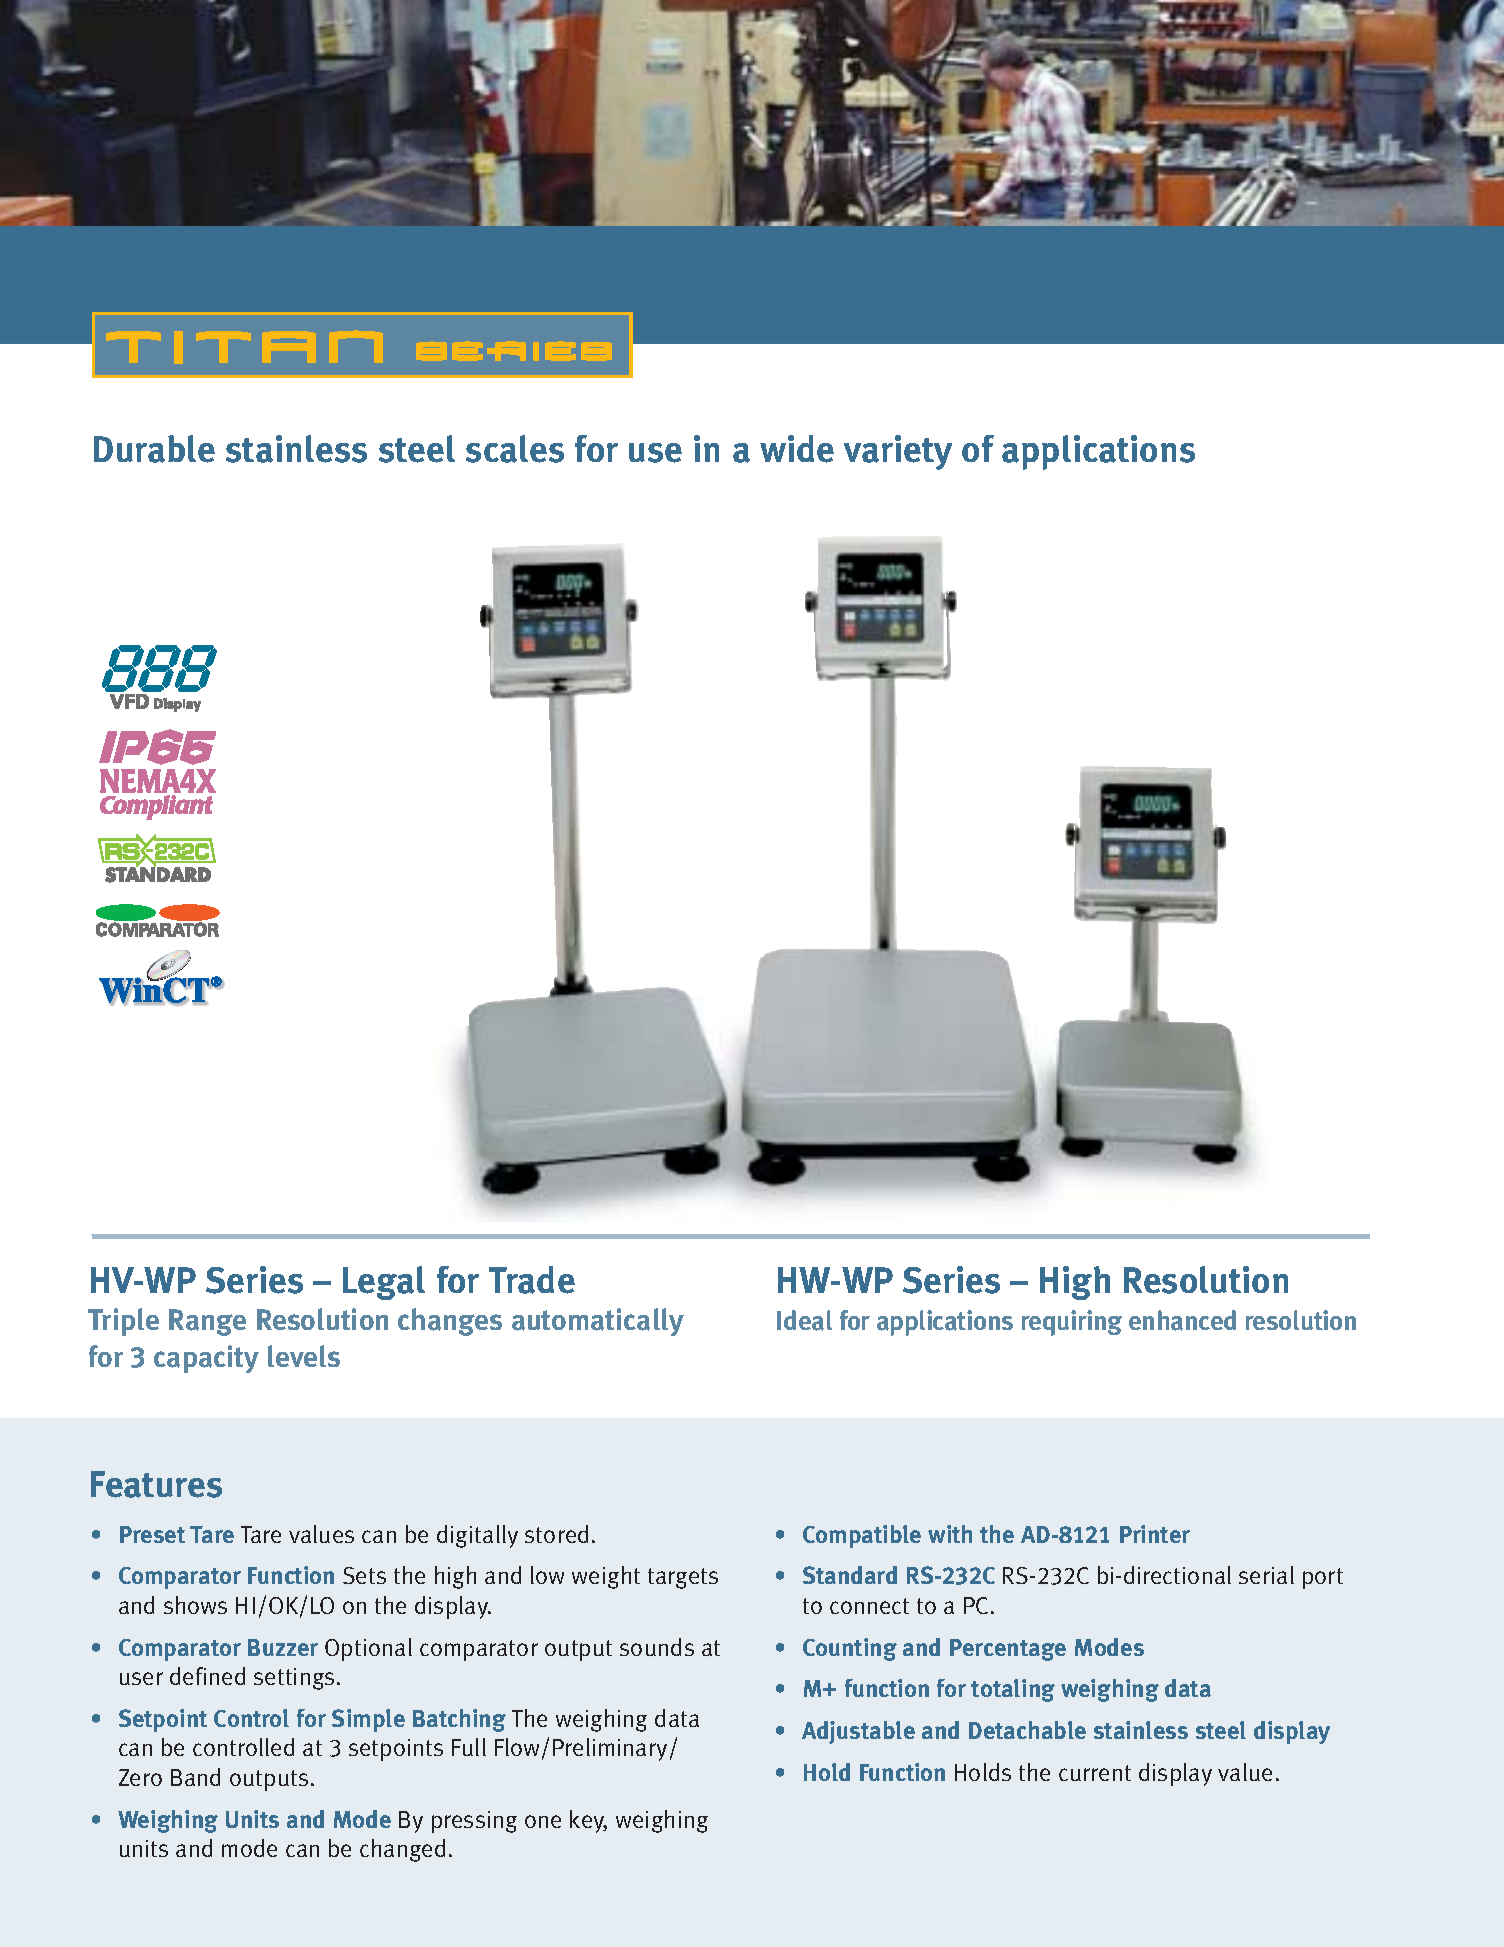 This image has height=1947, width=1504. What do you see at coordinates (195, 1777) in the image?
I see `Band` at bounding box center [195, 1777].
